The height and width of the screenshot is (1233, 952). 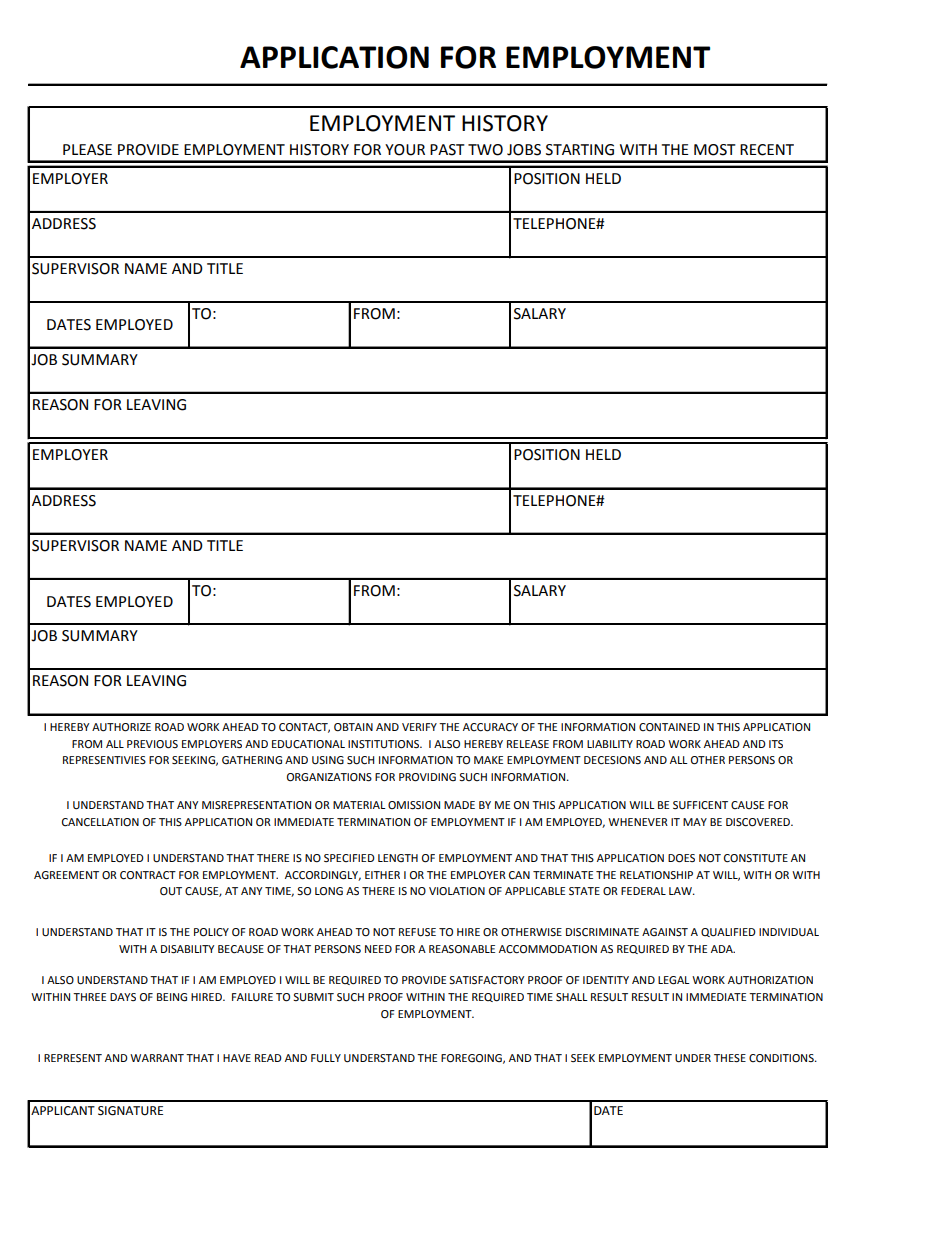 What do you see at coordinates (157, 1058) in the screenshot?
I see `WARRANT` at bounding box center [157, 1058].
